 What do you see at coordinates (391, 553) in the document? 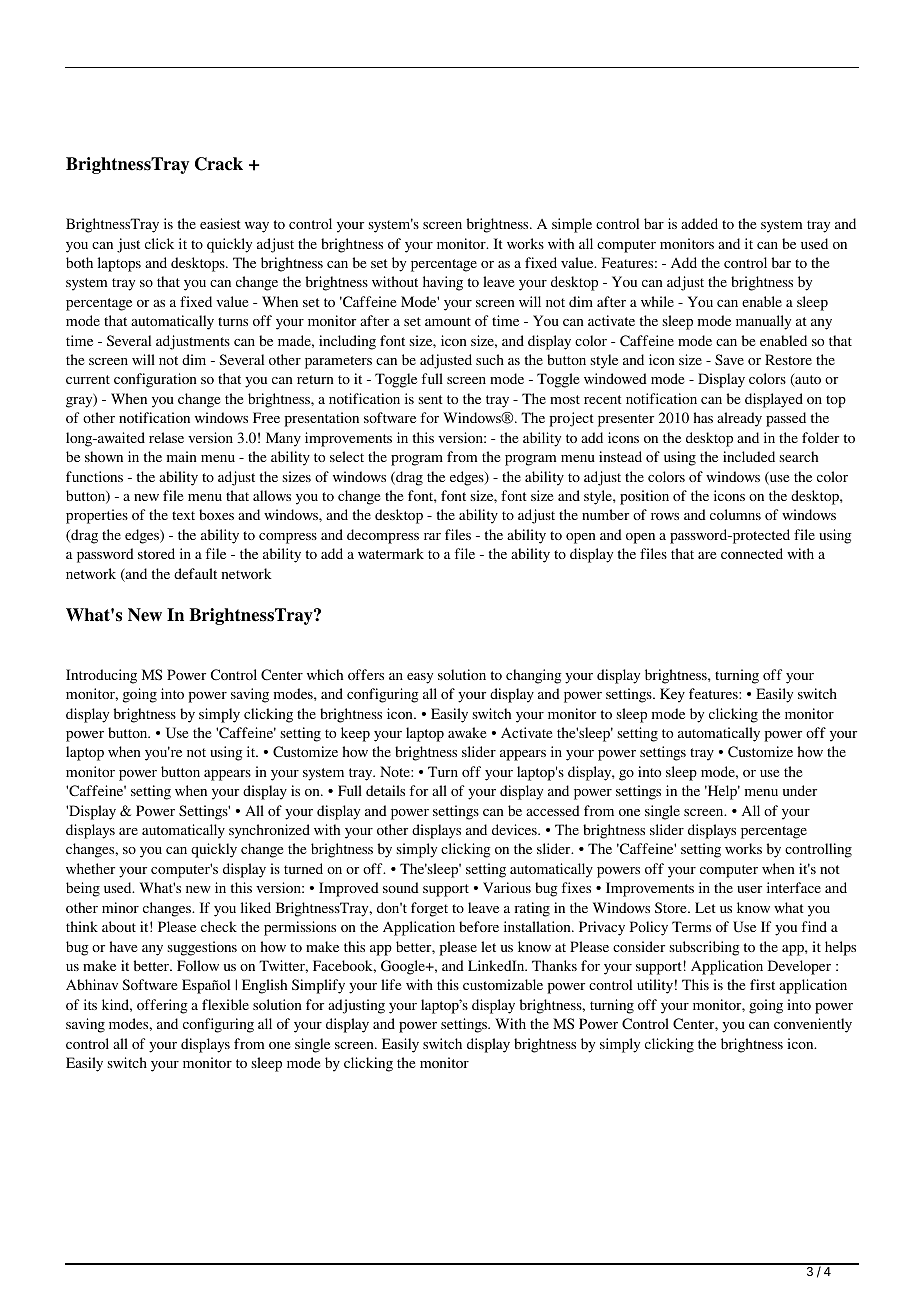
I see `watermark` at bounding box center [391, 553].
